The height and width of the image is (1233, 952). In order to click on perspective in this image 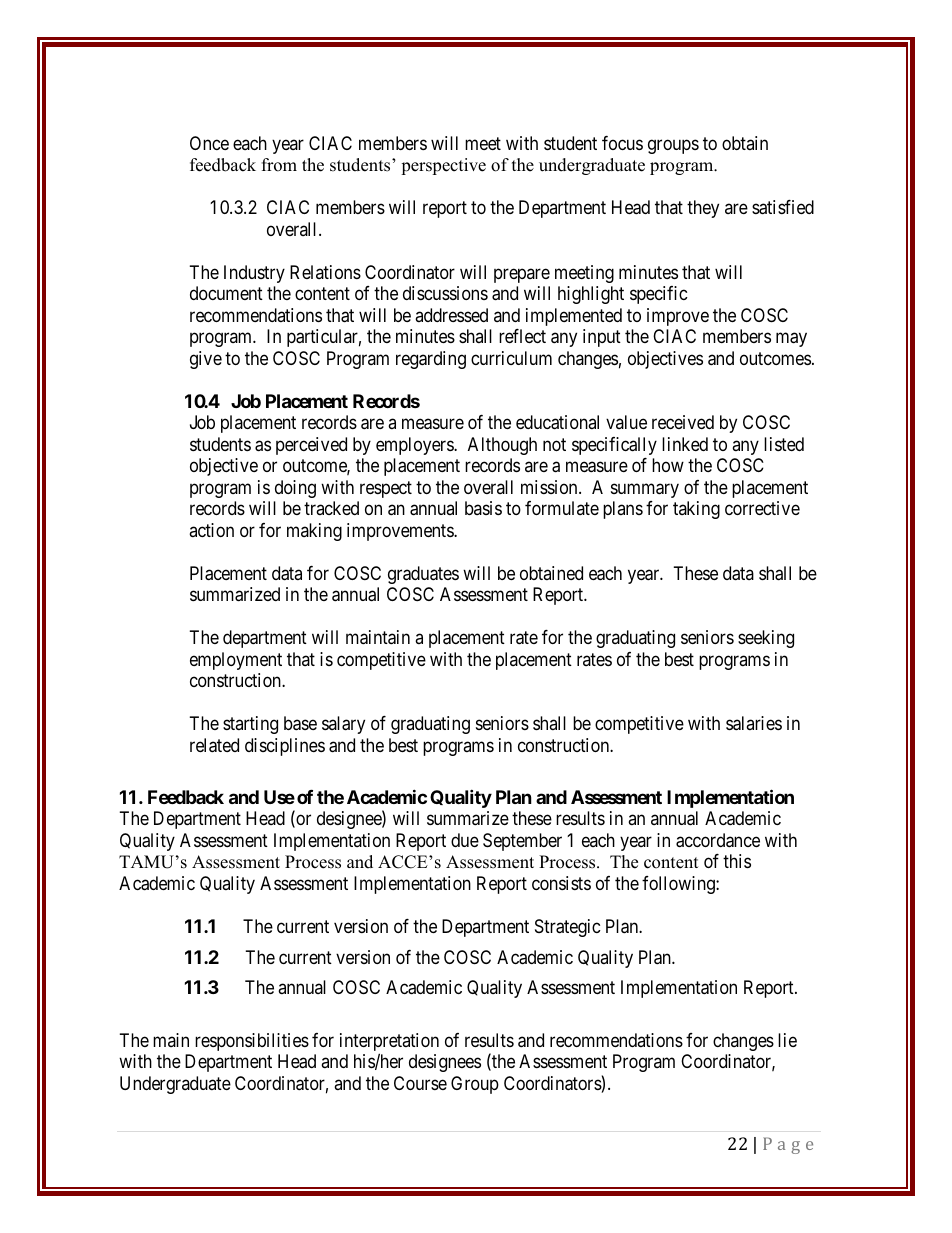, I will do `click(443, 166)`.
